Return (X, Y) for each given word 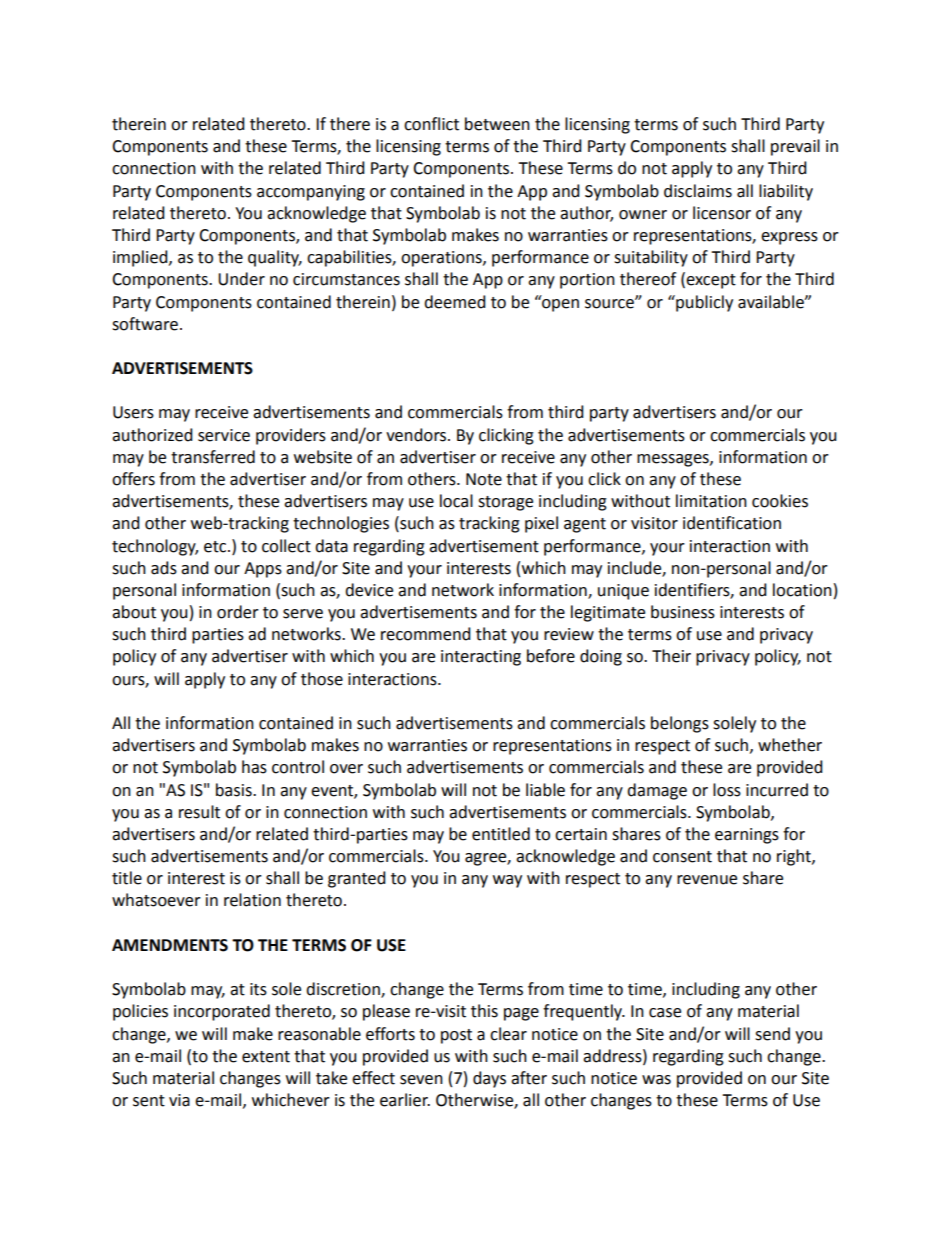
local (456, 501)
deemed (455, 302)
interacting (481, 658)
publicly (703, 303)
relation (252, 900)
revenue (707, 880)
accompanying (311, 193)
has (254, 767)
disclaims (698, 191)
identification (732, 523)
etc (216, 547)
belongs (680, 724)
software (145, 324)
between (497, 124)
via (179, 1100)
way (507, 881)
